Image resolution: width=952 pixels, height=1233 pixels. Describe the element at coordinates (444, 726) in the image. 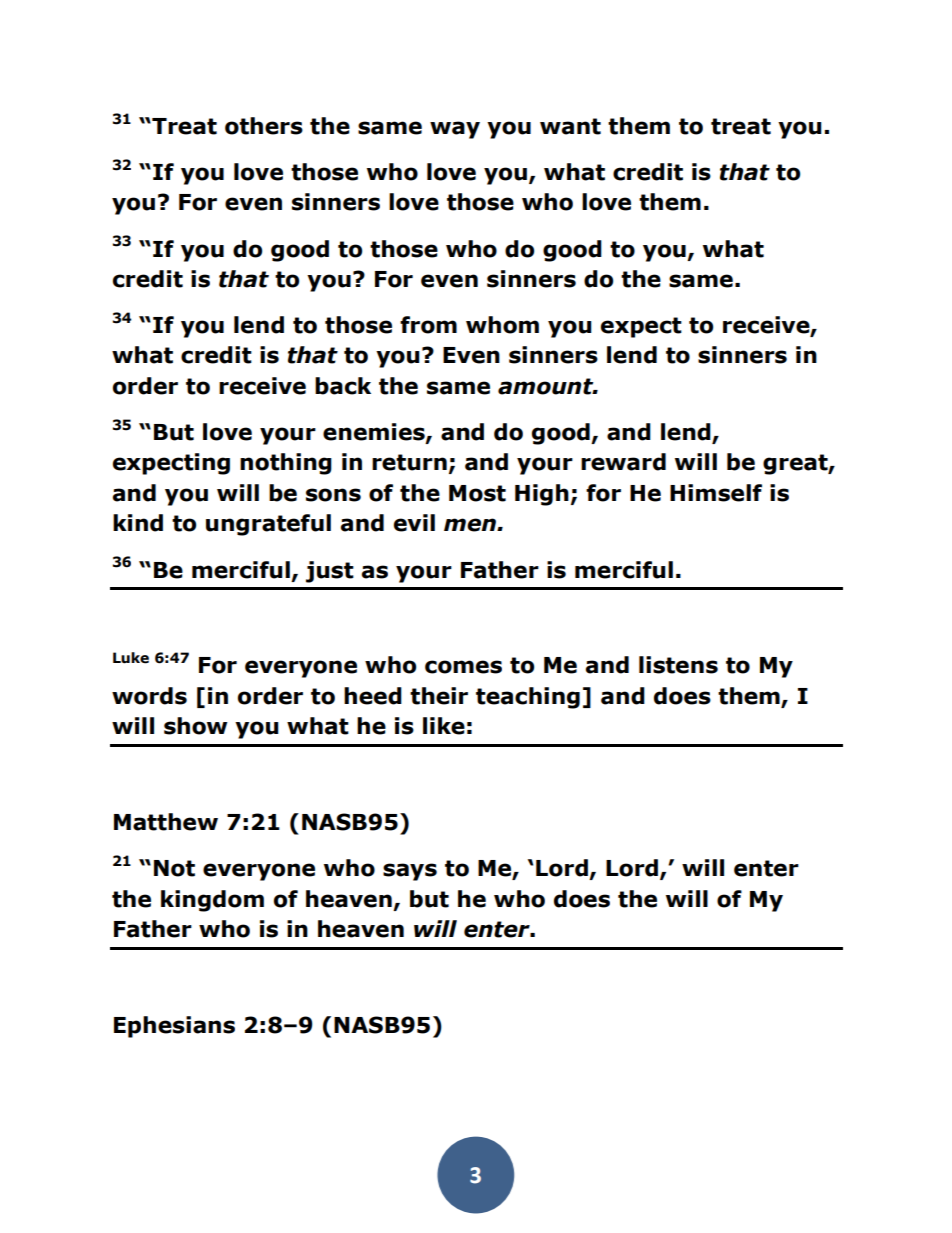

I see `like` at that location.
